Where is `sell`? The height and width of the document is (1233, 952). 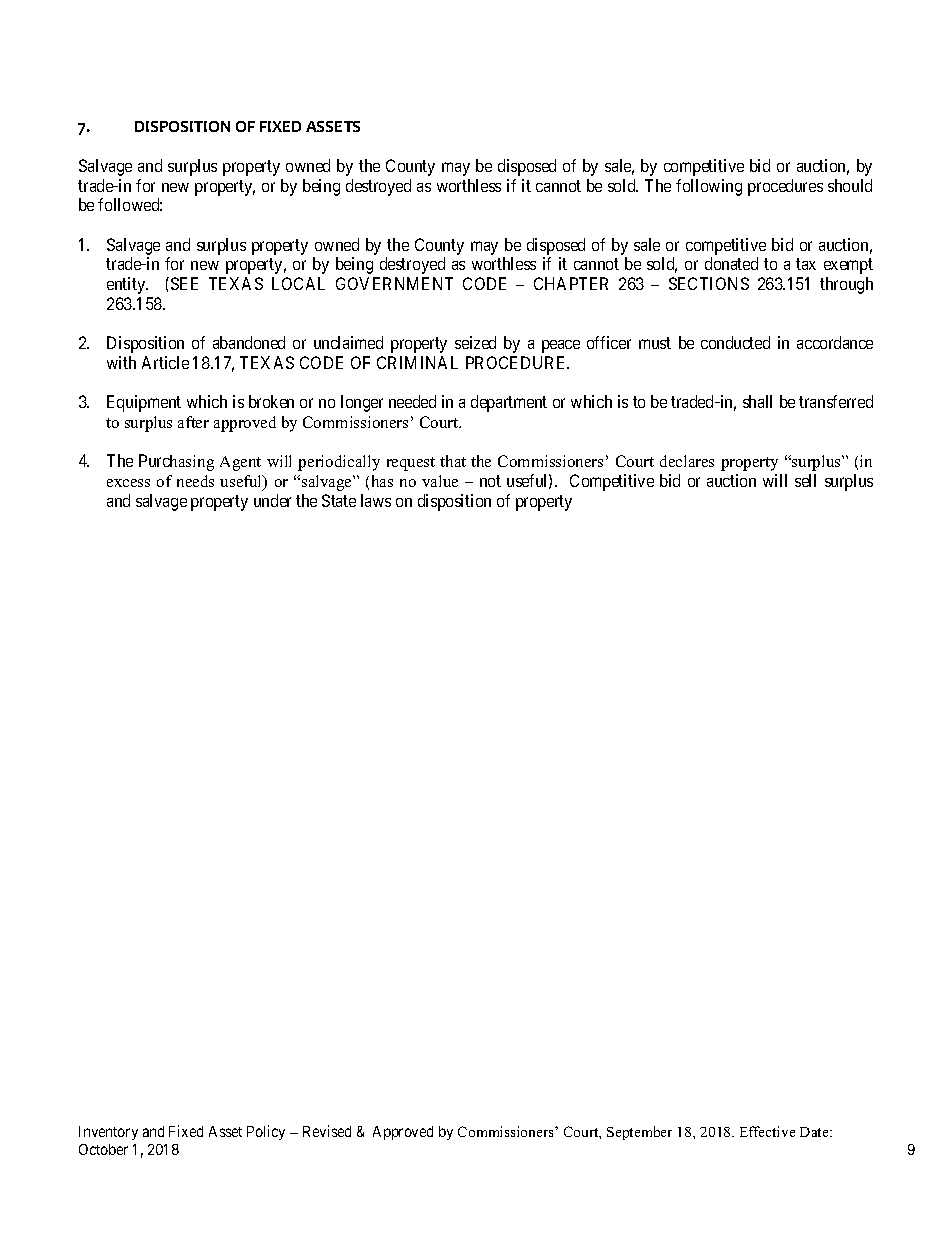 sell is located at coordinates (805, 480).
